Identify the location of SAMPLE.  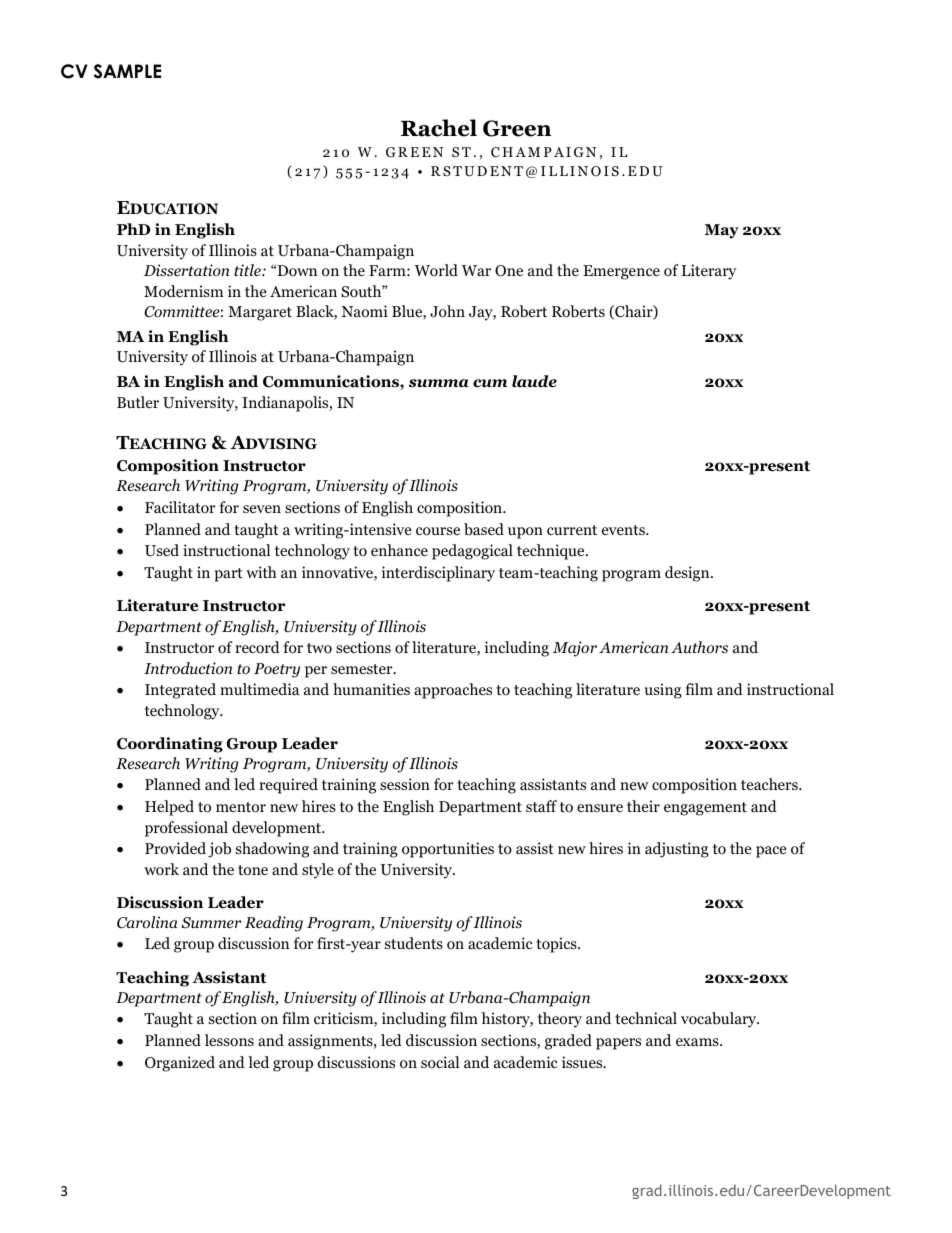
(127, 71).
